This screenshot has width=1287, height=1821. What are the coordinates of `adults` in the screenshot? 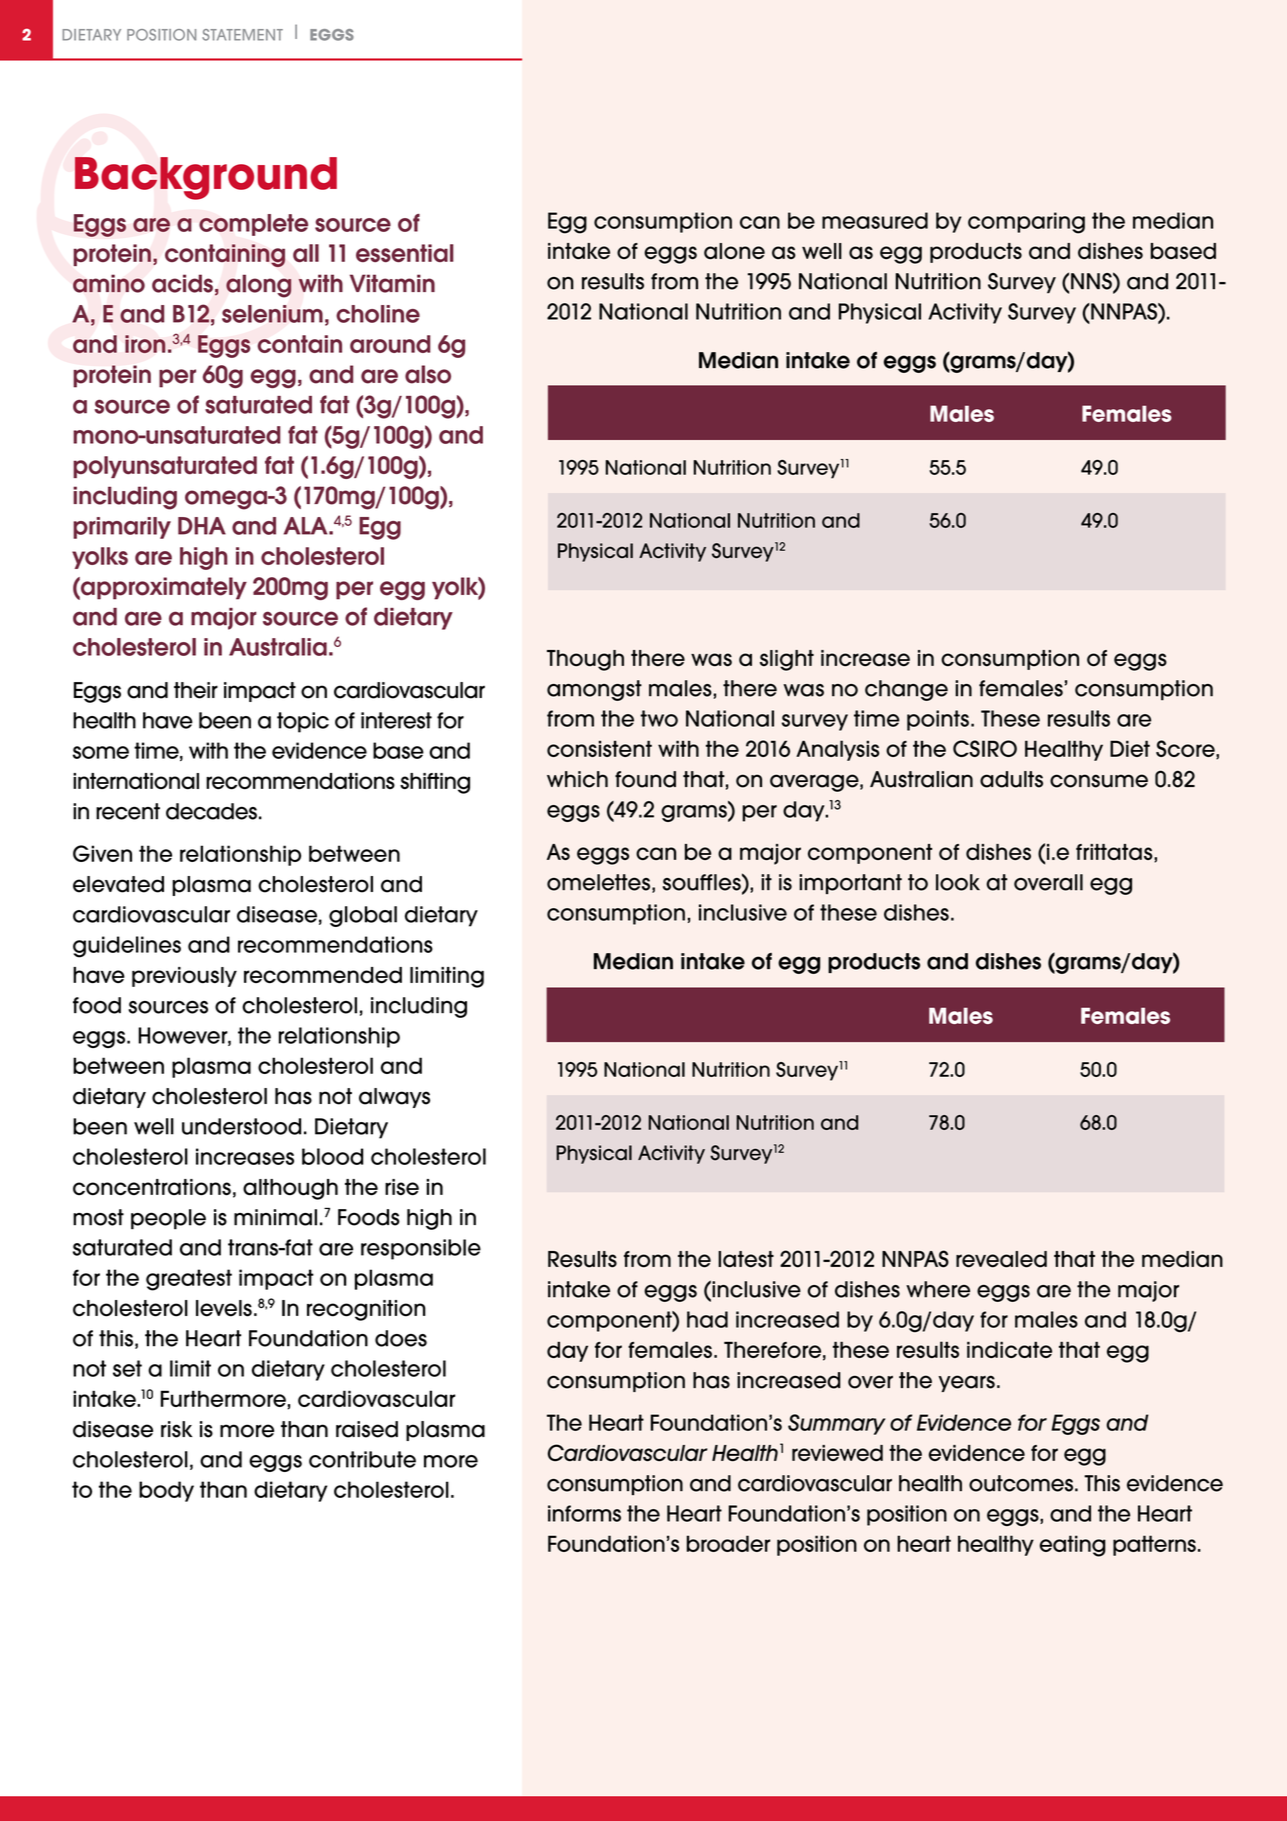 It's located at (1011, 779).
